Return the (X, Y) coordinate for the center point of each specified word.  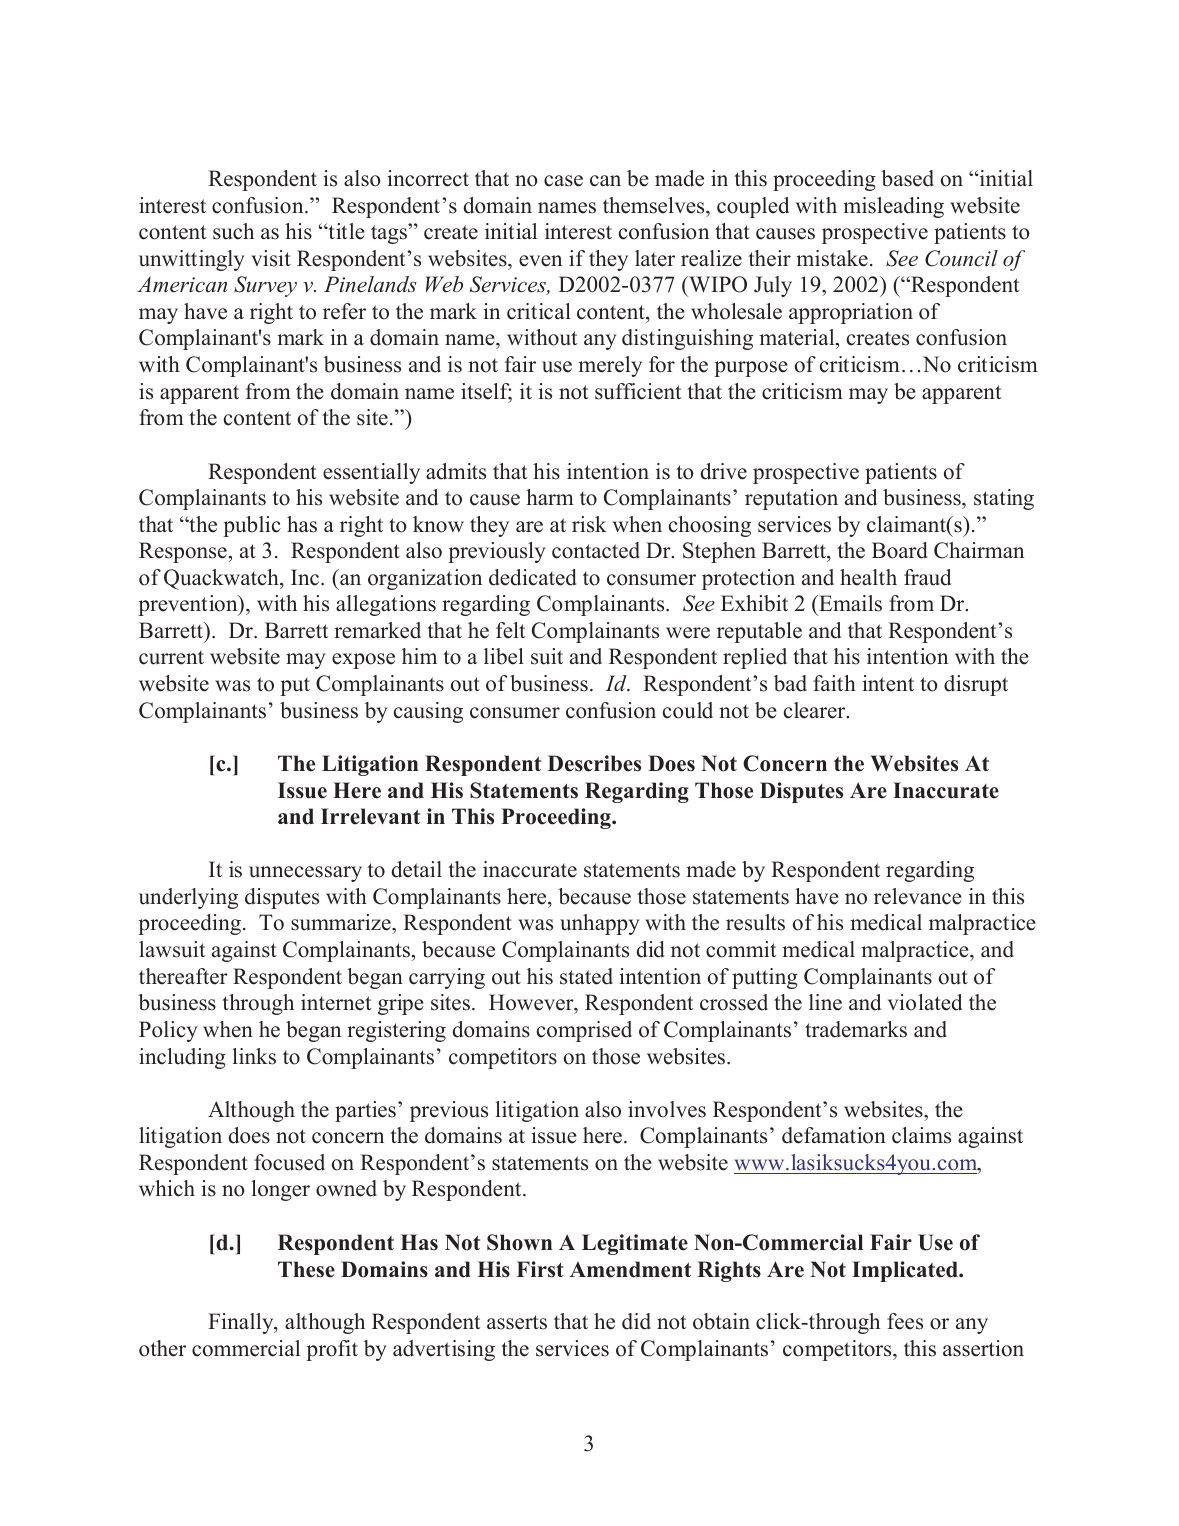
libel (504, 656)
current (171, 658)
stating (1004, 499)
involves (667, 1109)
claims (921, 1135)
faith (834, 683)
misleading (893, 207)
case (563, 181)
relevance (918, 896)
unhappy (600, 924)
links (254, 1056)
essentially (371, 473)
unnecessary (305, 874)
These (306, 1269)
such (233, 231)
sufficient (638, 391)
